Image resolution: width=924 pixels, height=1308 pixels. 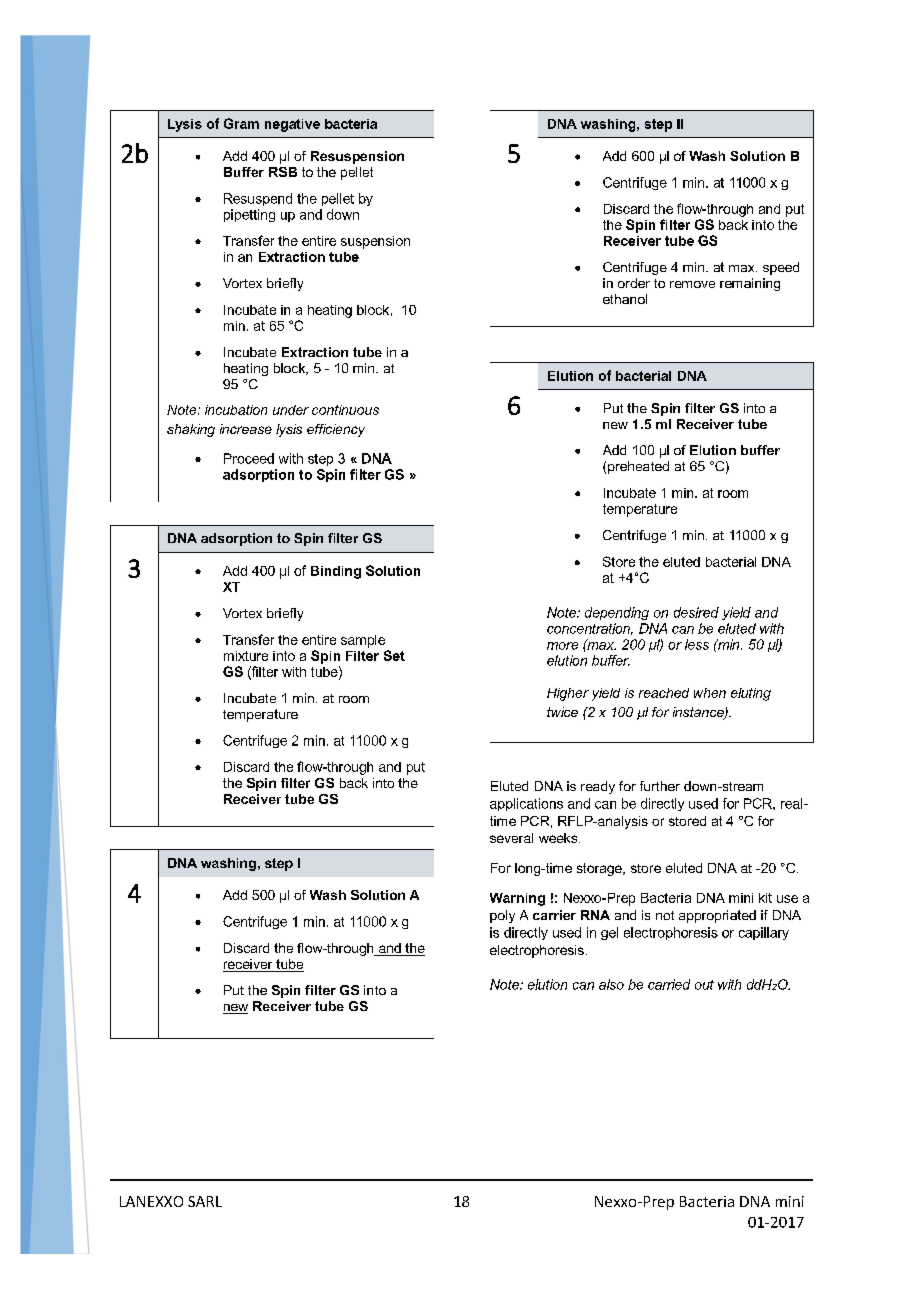 What do you see at coordinates (781, 268) in the screenshot?
I see `speed` at bounding box center [781, 268].
